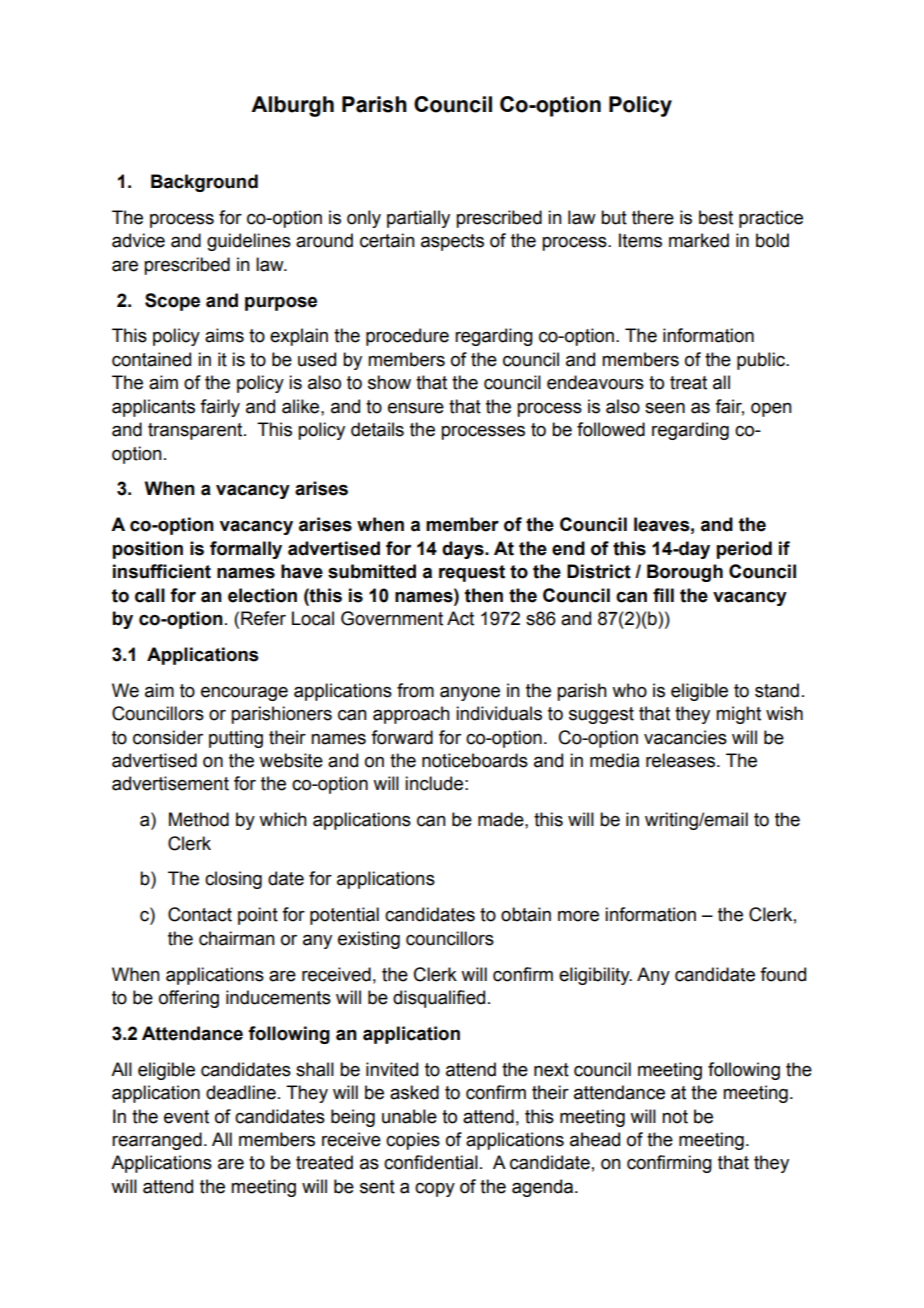  Describe the element at coordinates (200, 914) in the document. I see `Contact` at that location.
